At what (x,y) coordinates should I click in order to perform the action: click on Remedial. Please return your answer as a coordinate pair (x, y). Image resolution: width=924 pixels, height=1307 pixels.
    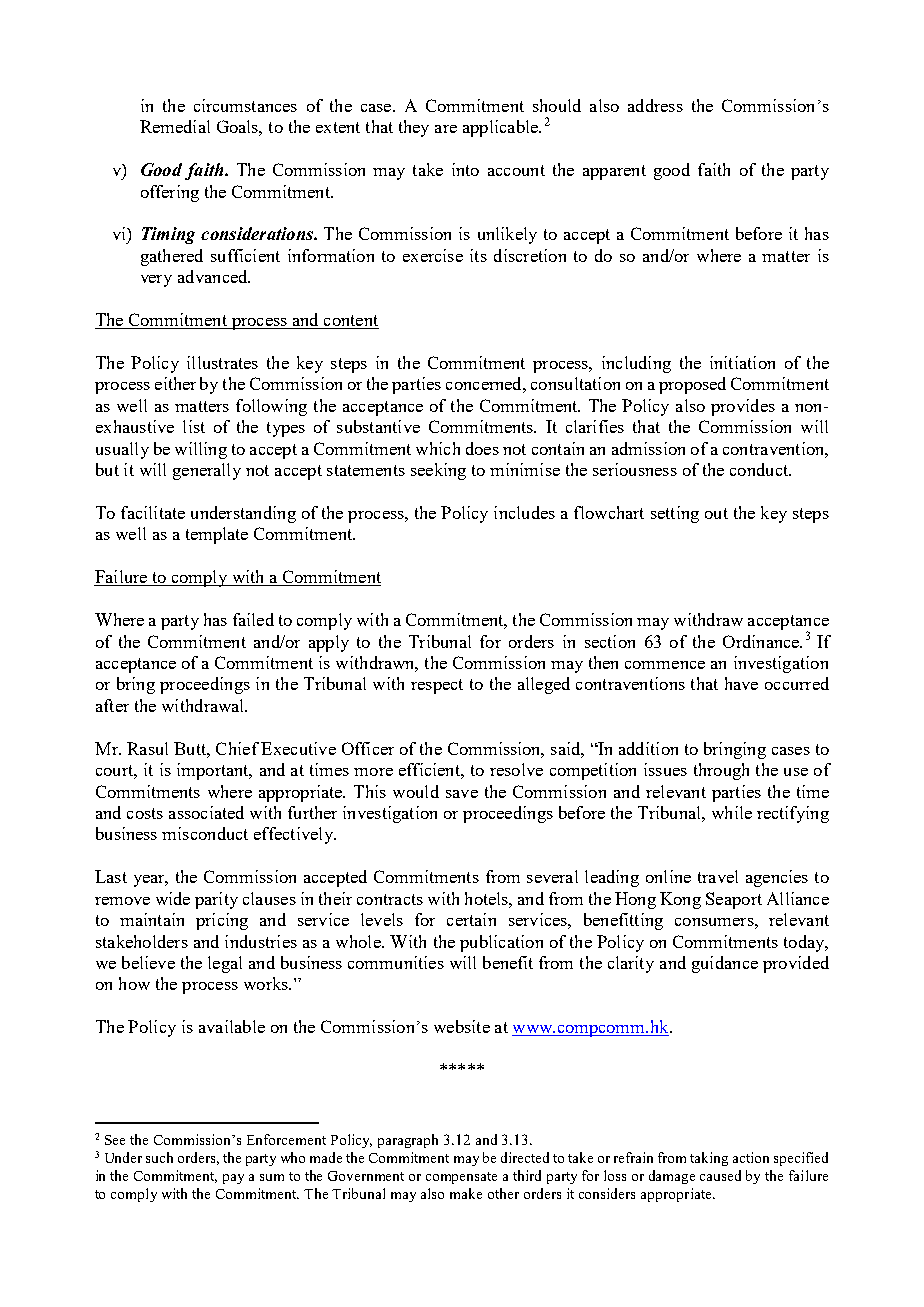
    Looking at the image, I should click on (175, 126).
